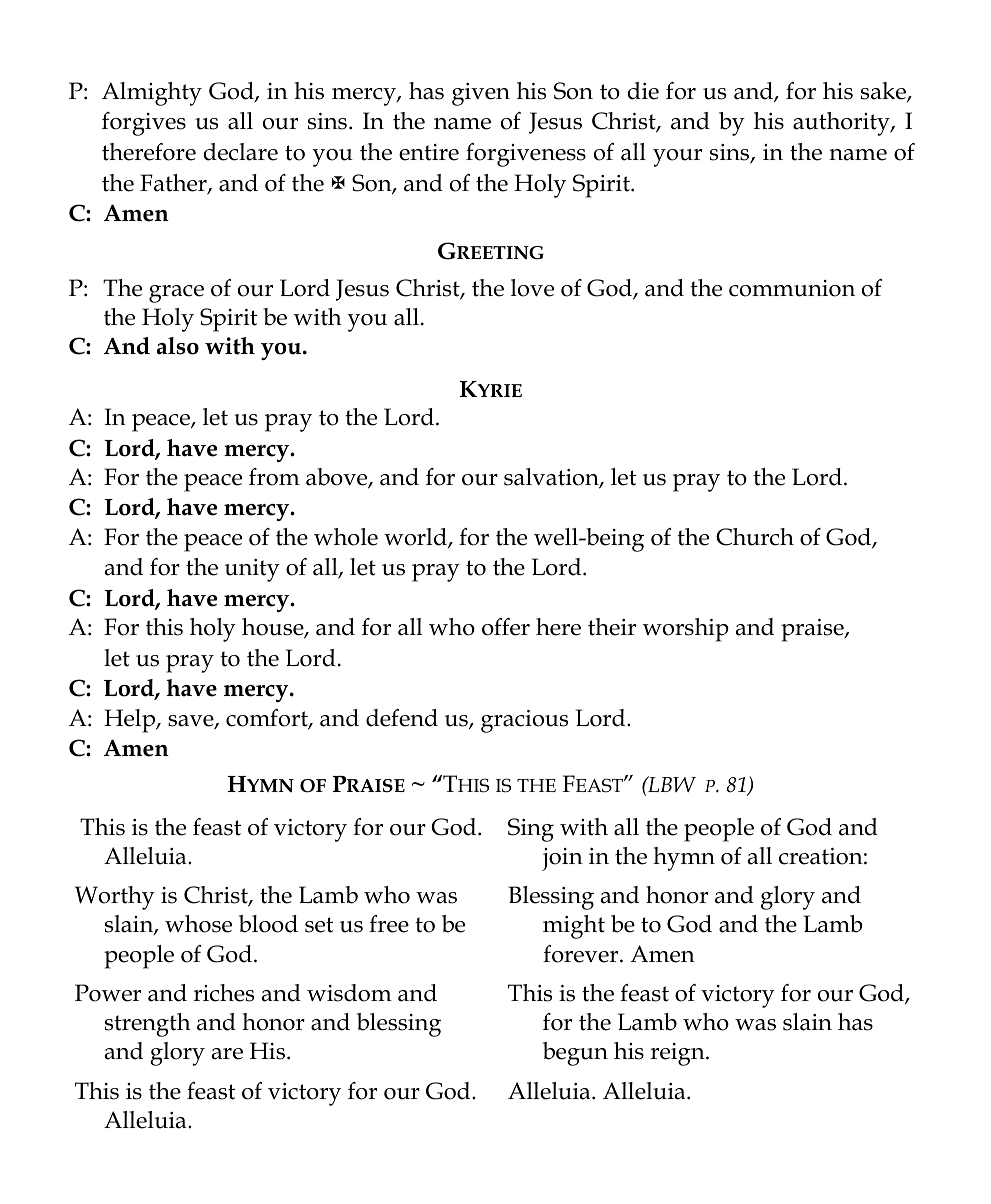 The width and height of the screenshot is (991, 1204). I want to click on world, so click(416, 538).
